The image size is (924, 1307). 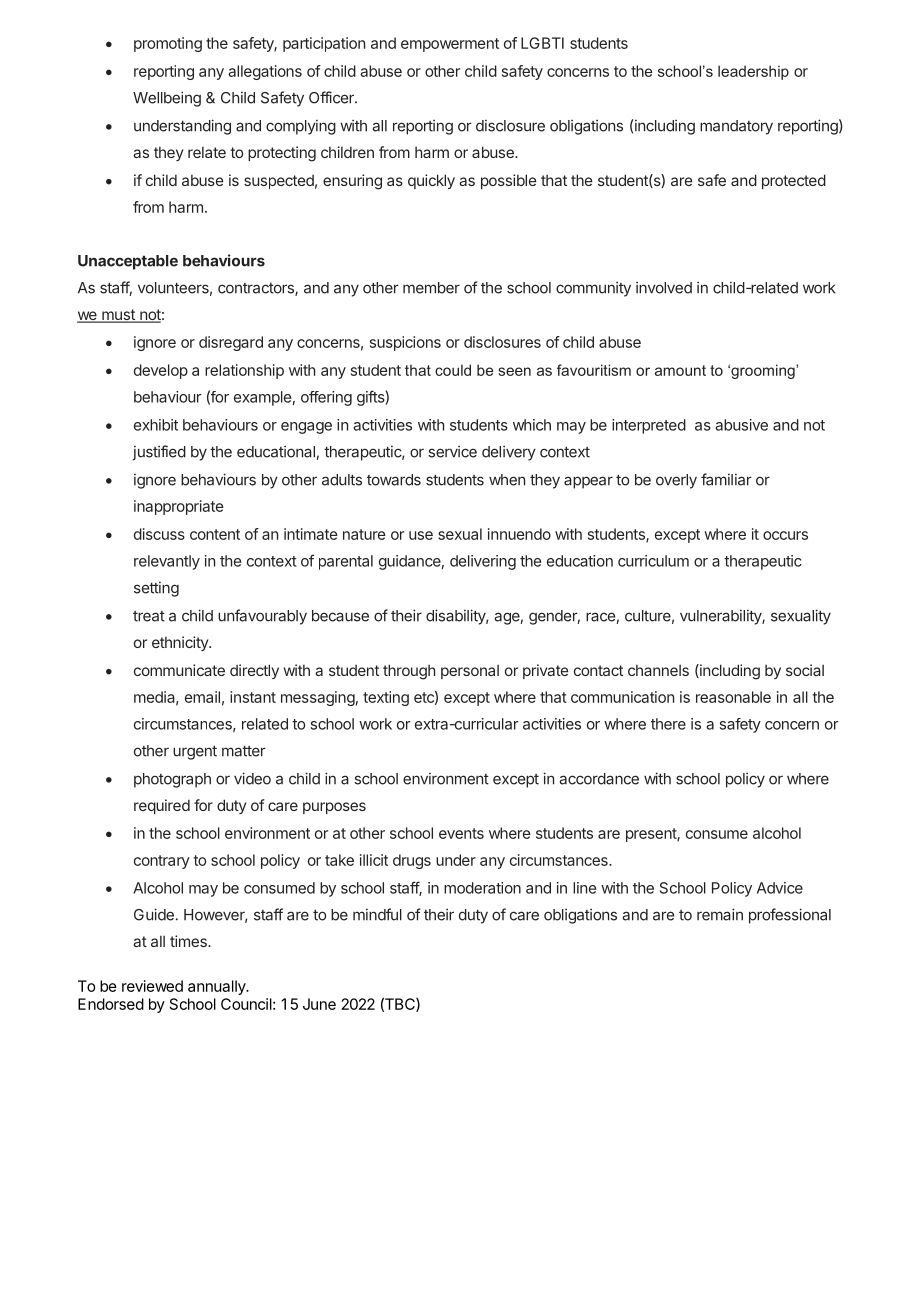 I want to click on empowerment, so click(x=450, y=45).
